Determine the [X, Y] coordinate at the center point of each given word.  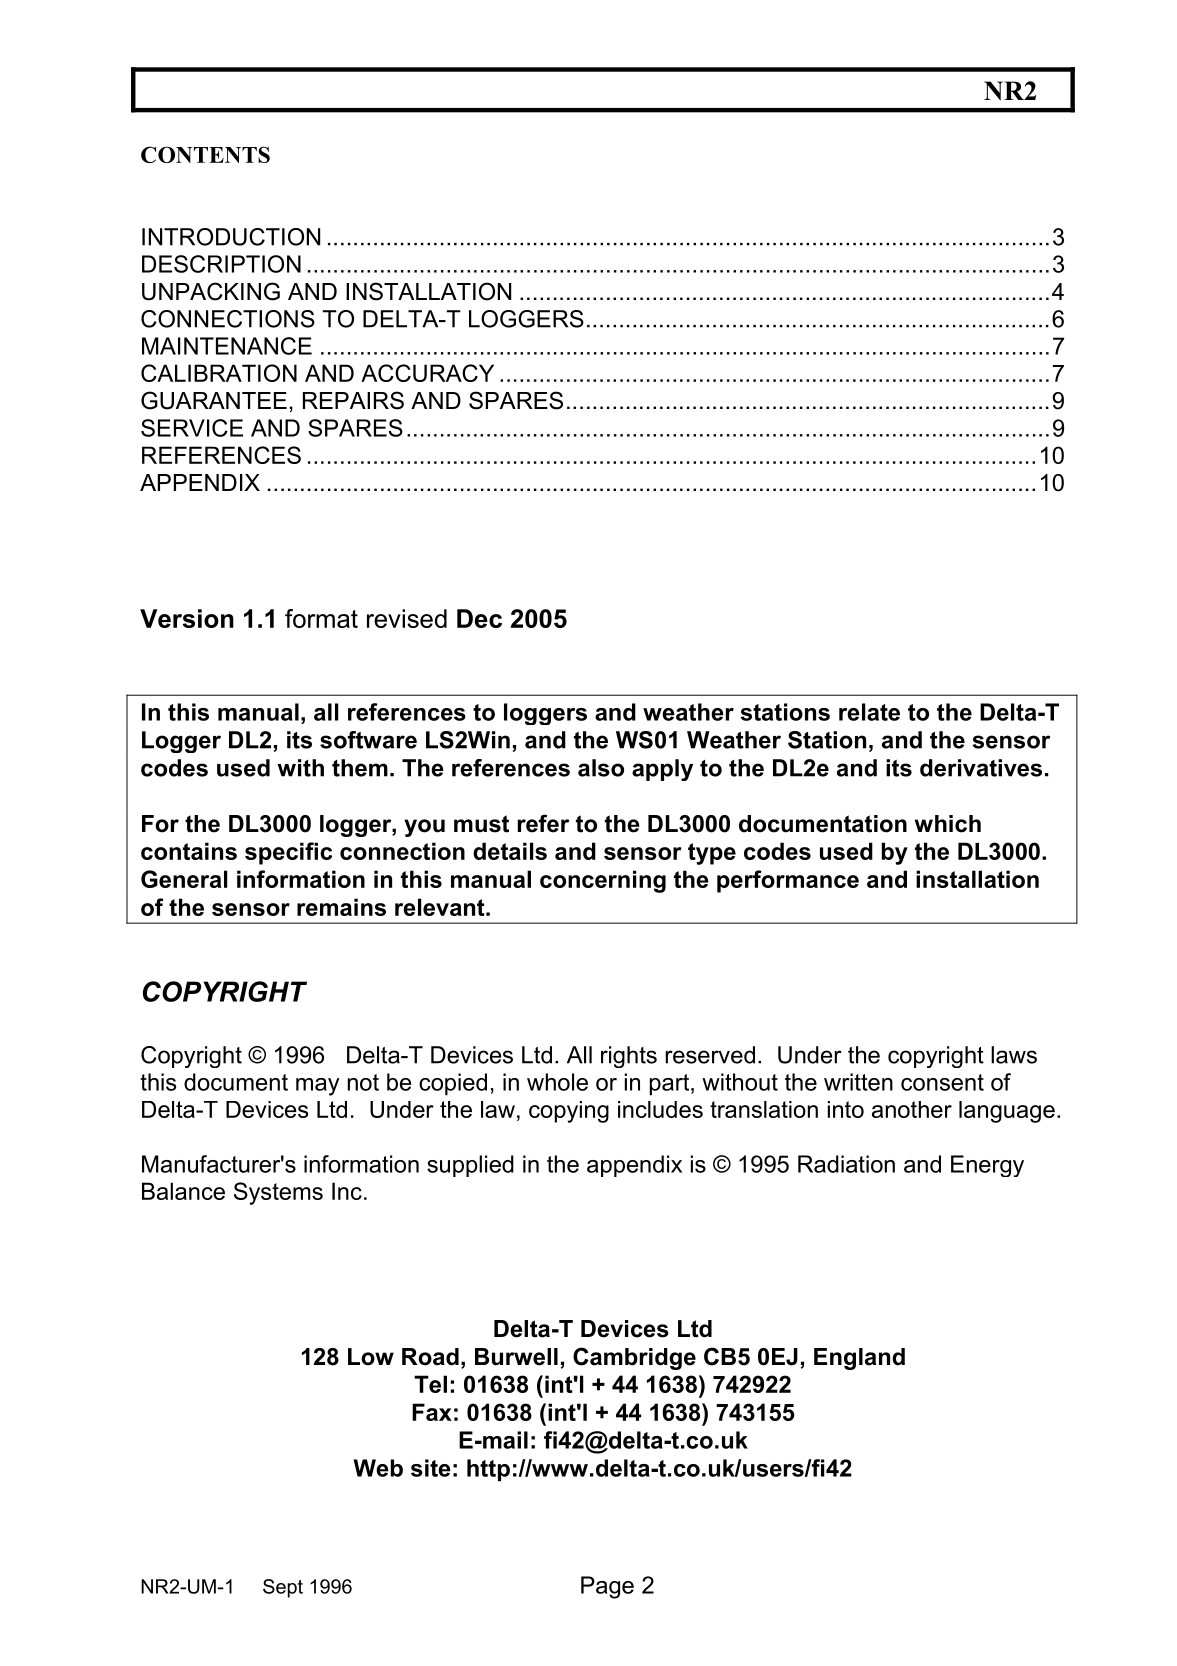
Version [187, 618]
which [948, 824]
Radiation [846, 1164]
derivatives [981, 768]
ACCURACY [427, 373]
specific [288, 853]
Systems [278, 1193]
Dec [479, 618]
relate [869, 712]
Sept [283, 1588]
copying [569, 1112]
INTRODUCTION [231, 237]
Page [607, 1587]
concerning [603, 881]
